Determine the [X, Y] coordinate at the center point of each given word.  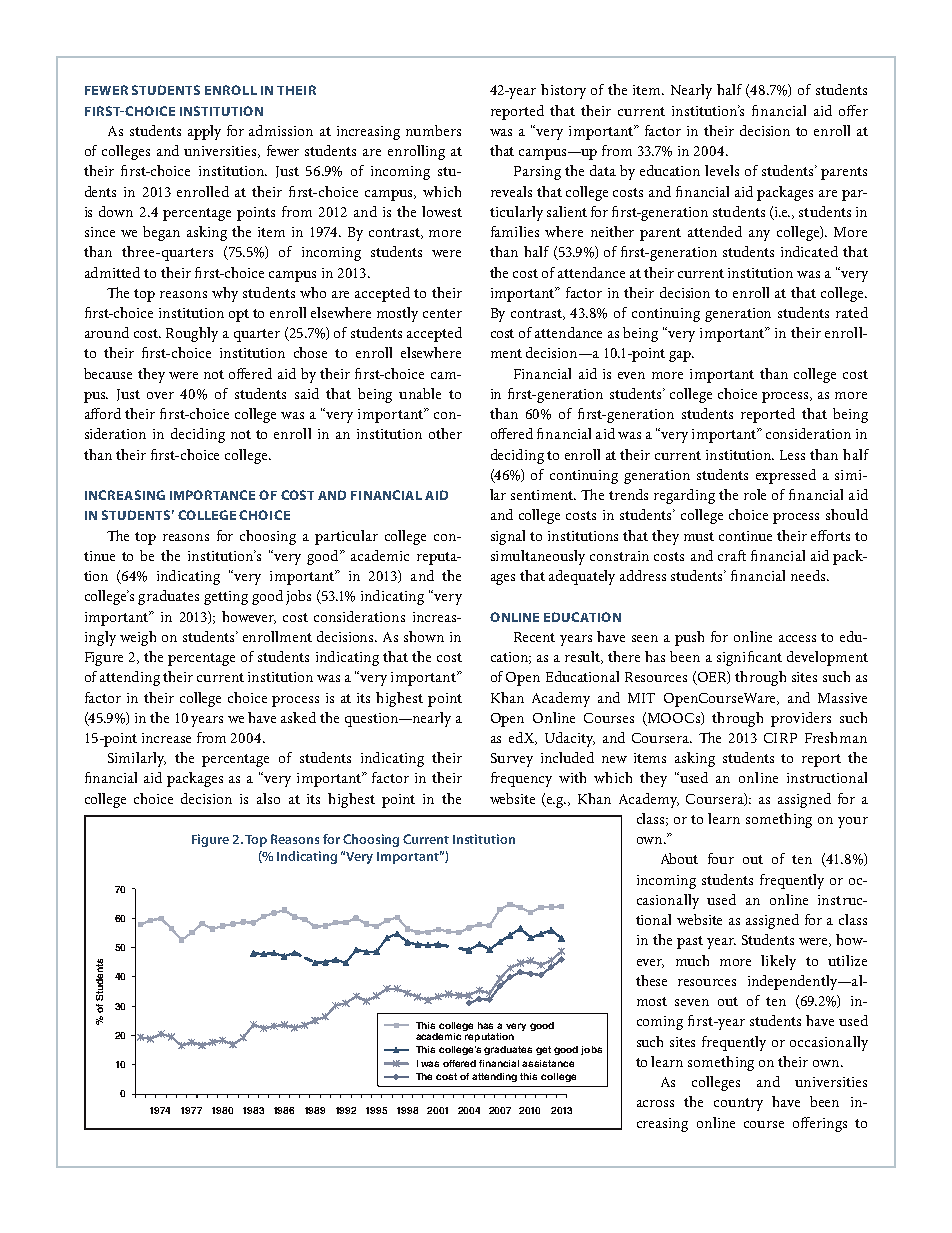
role [755, 494]
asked [298, 717]
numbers [433, 130]
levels [722, 170]
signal [508, 537]
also [268, 798]
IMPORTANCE [212, 495]
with [572, 777]
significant [749, 658]
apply [204, 132]
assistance [548, 1063]
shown [424, 636]
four [721, 858]
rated [852, 312]
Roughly [192, 334]
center [442, 313]
